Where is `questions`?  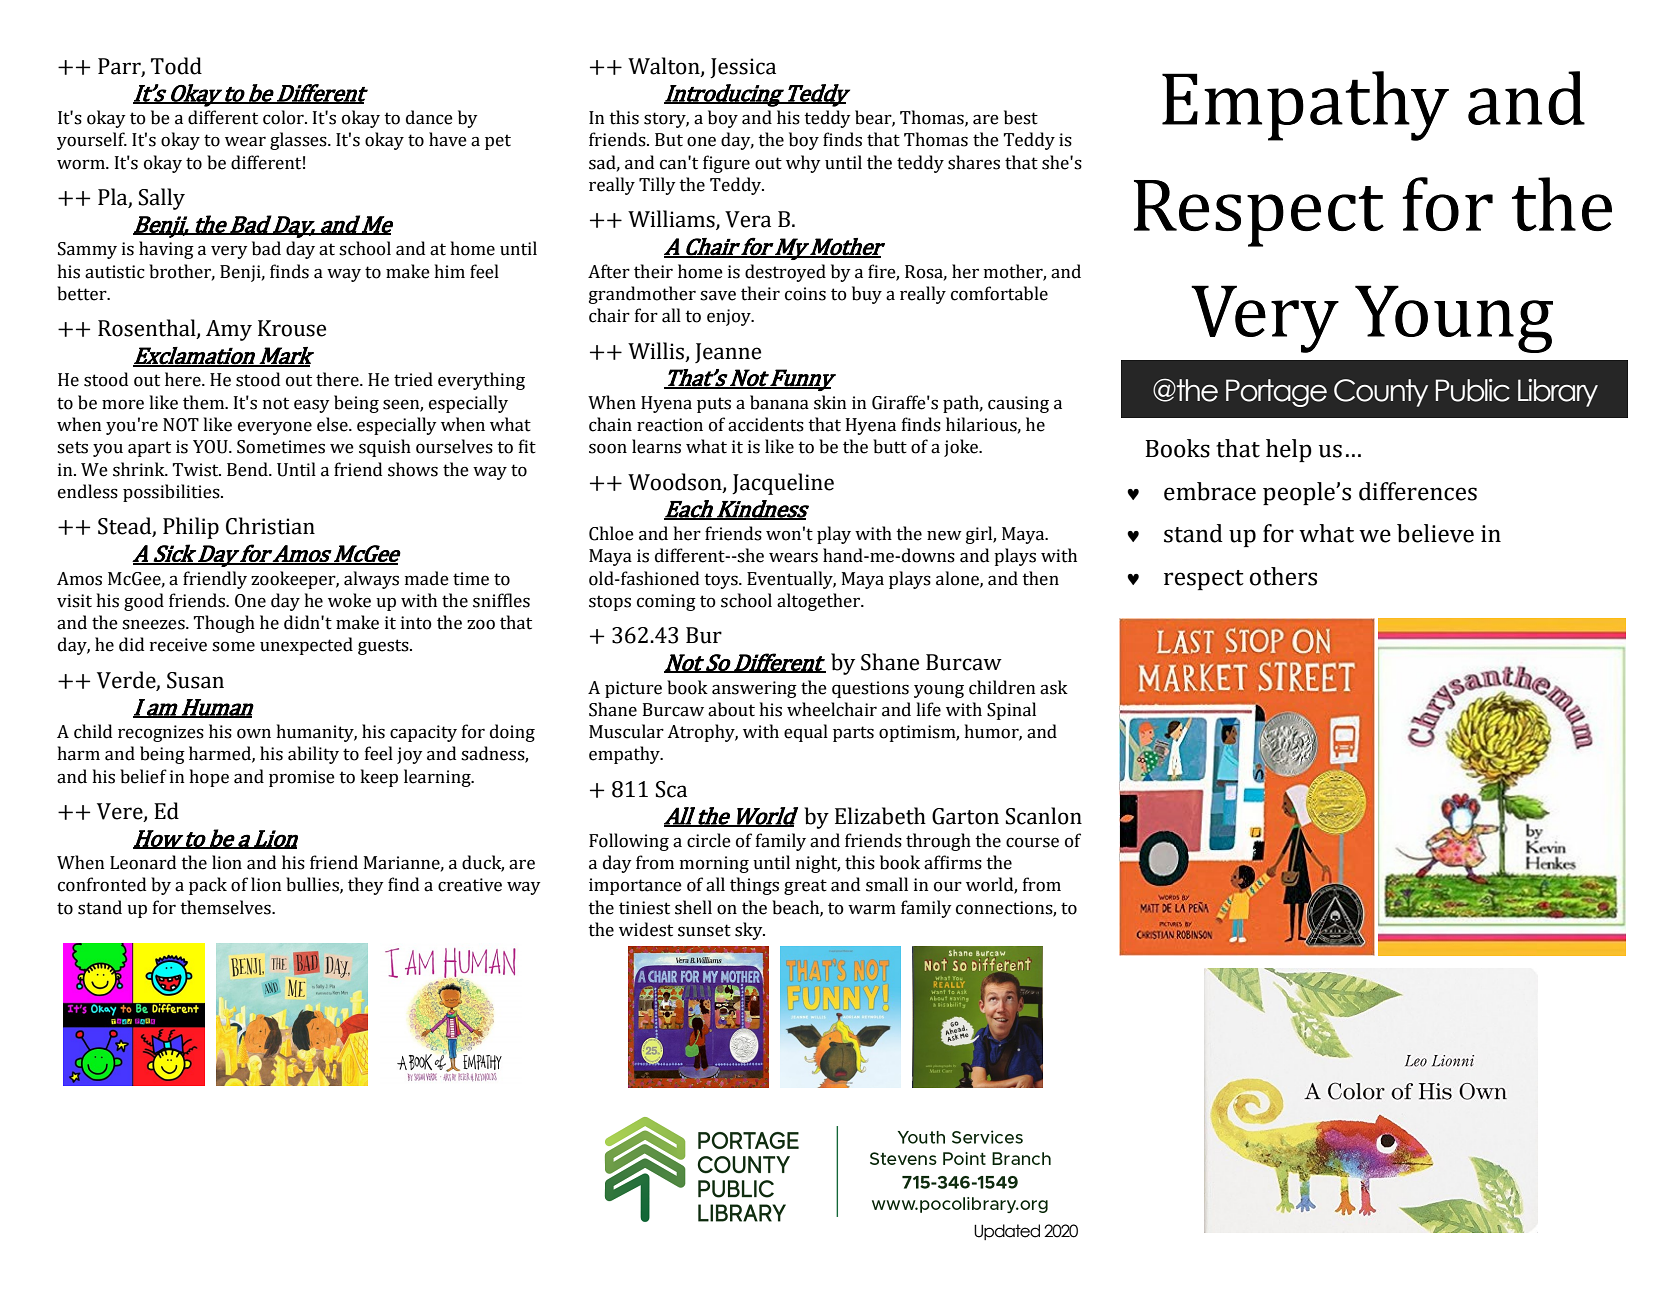
questions is located at coordinates (870, 689).
